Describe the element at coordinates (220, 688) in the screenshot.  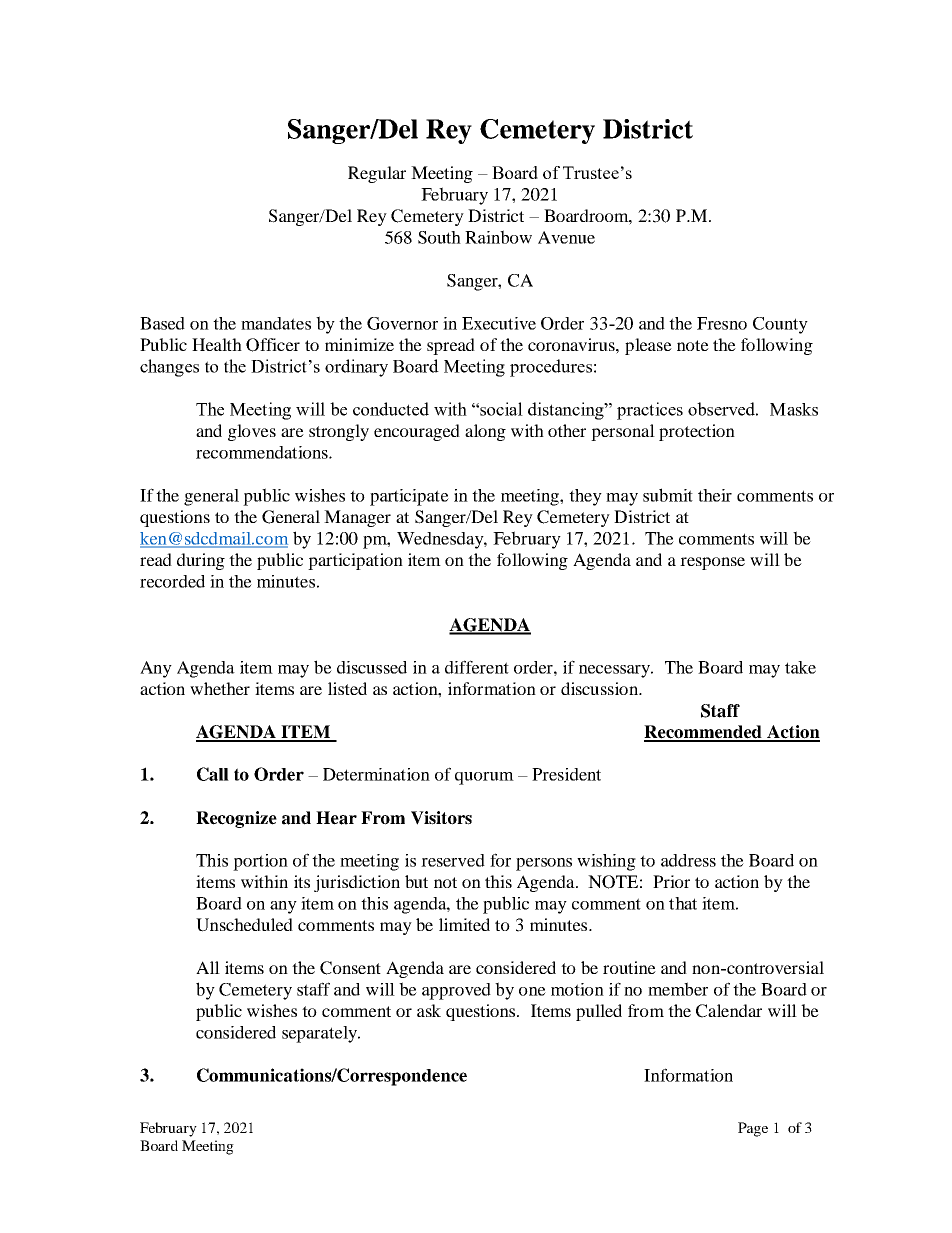
I see `whether` at that location.
